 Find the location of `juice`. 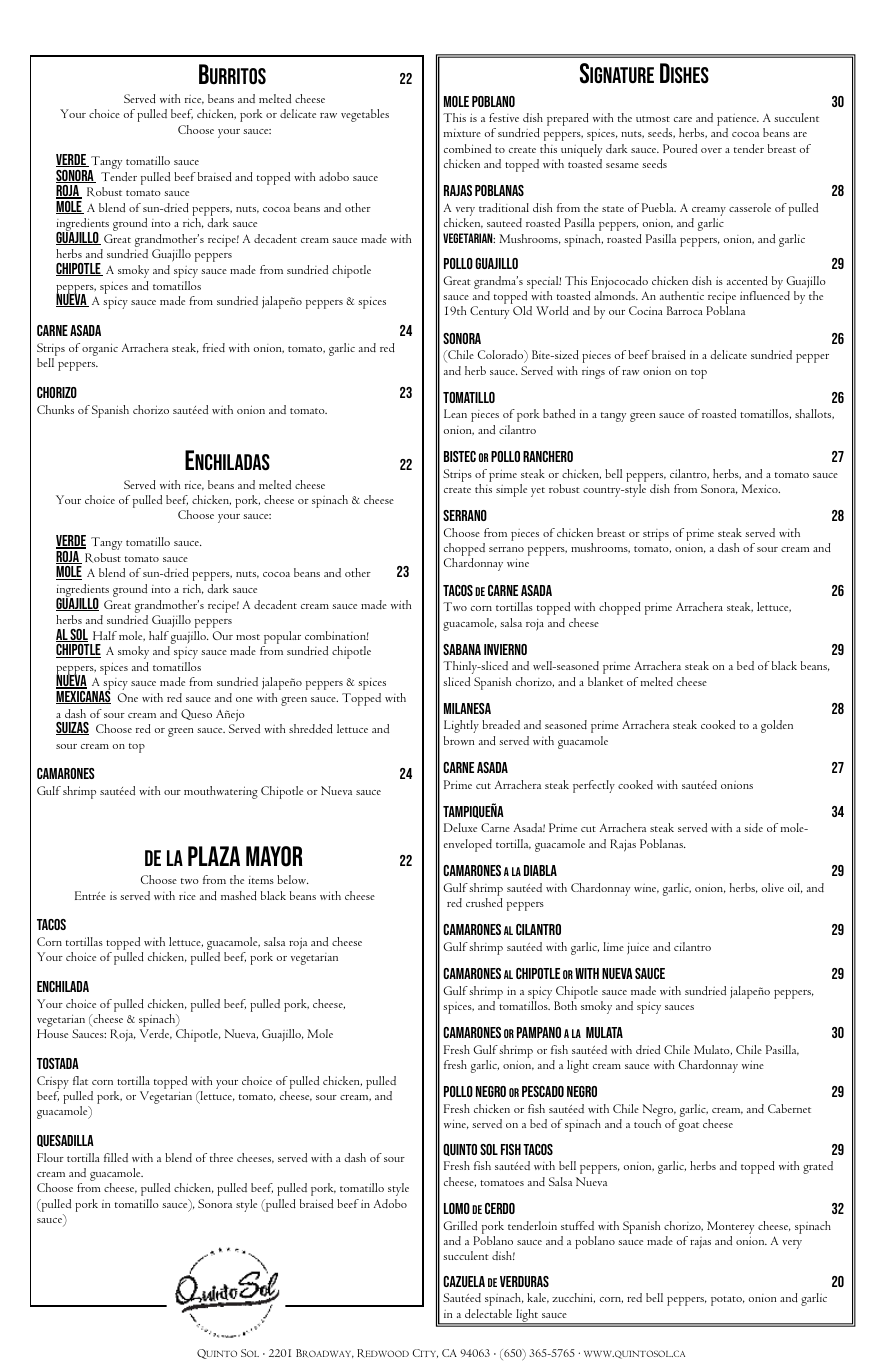

juice is located at coordinates (638, 949).
